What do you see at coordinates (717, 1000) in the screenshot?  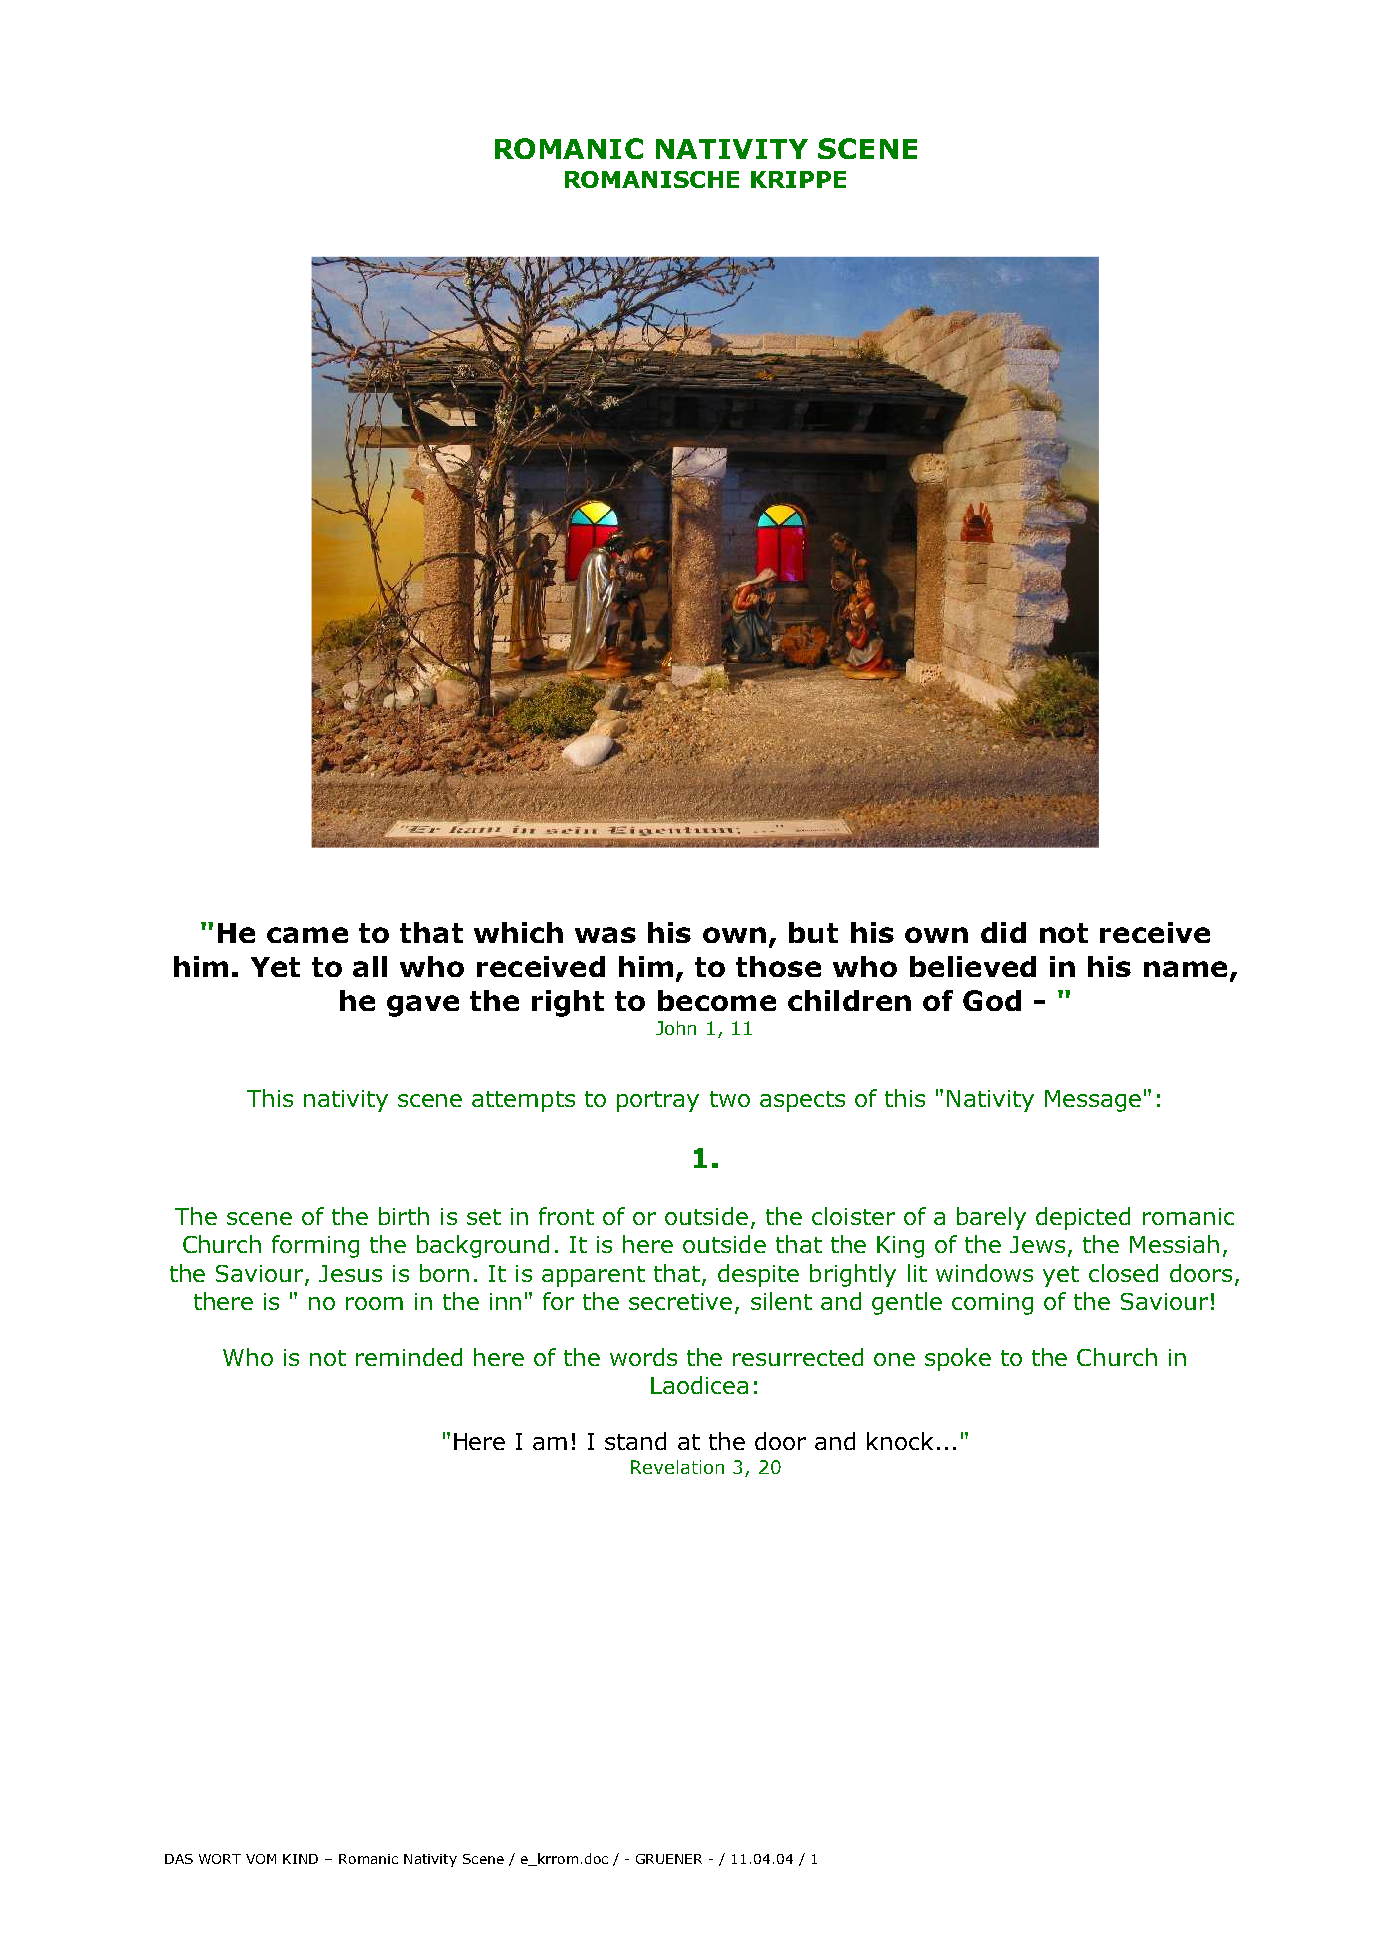 I see `become` at bounding box center [717, 1000].
